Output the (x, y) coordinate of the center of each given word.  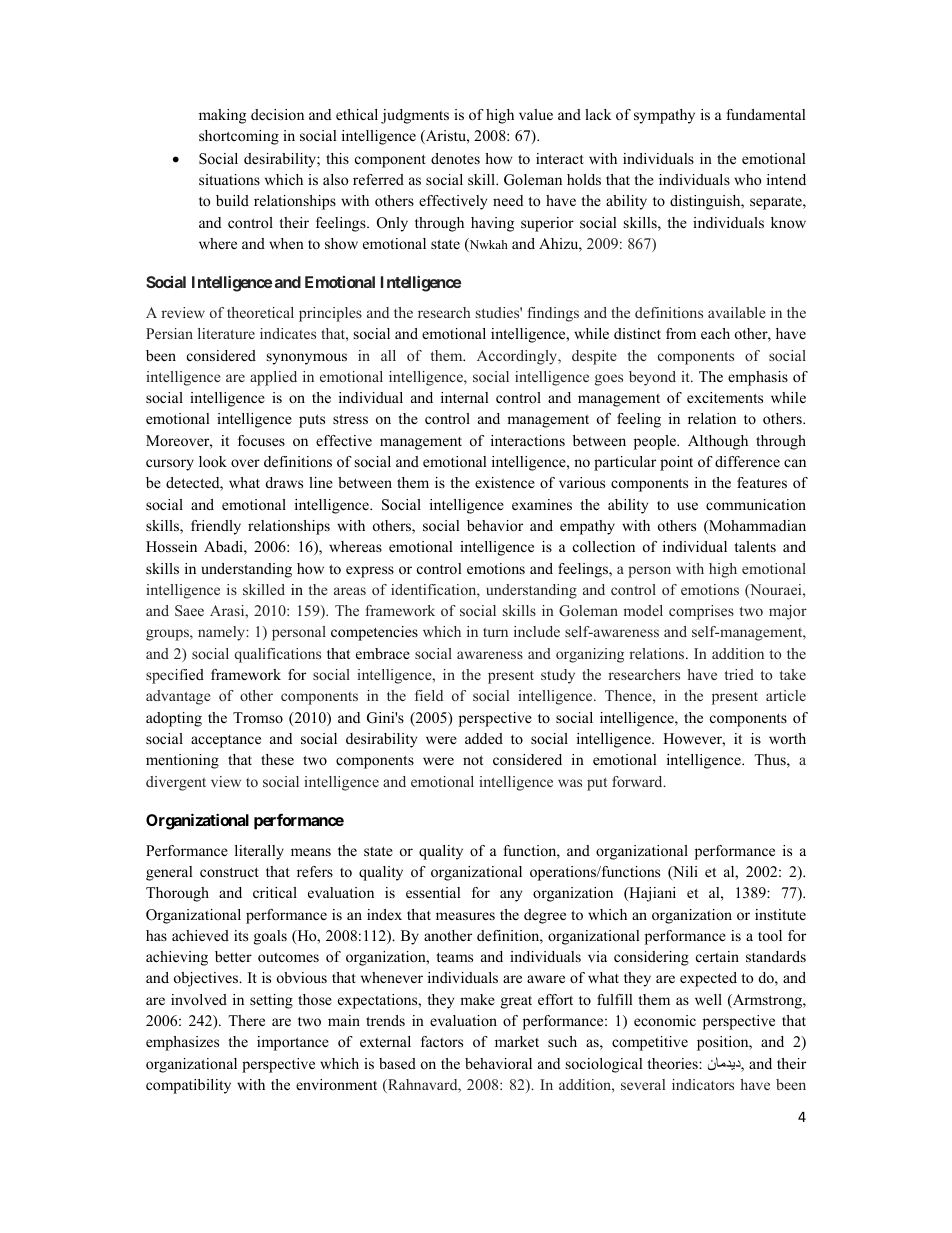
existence (505, 482)
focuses (261, 440)
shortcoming (239, 137)
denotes (455, 158)
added (484, 738)
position (724, 1043)
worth (787, 738)
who (748, 179)
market (517, 1041)
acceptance (226, 741)
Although (718, 442)
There (246, 1020)
